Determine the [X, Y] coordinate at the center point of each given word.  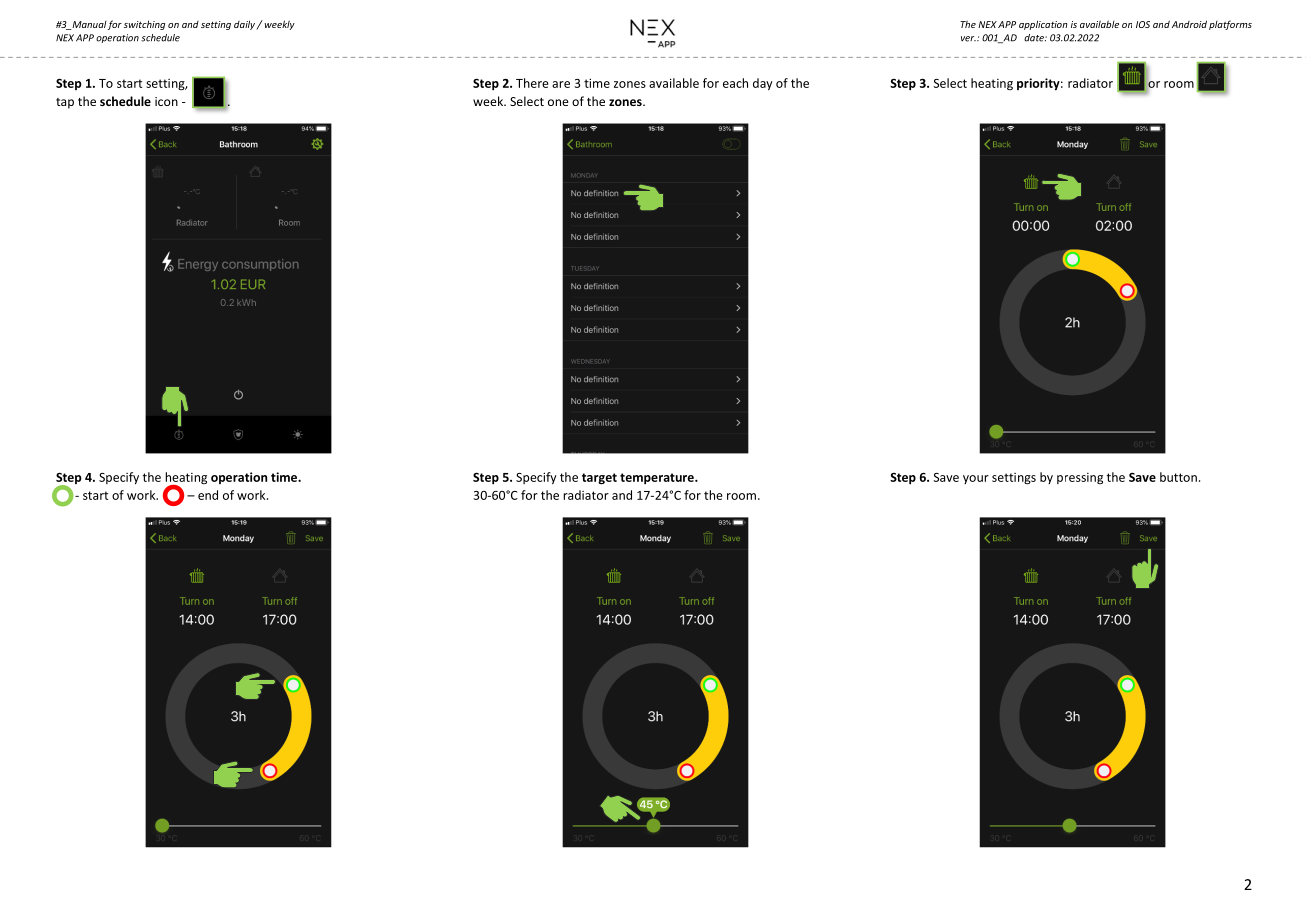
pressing [1080, 478]
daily [245, 25]
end [208, 495]
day [763, 84]
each [735, 83]
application [1043, 25]
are [561, 84]
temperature [658, 479]
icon [166, 101]
